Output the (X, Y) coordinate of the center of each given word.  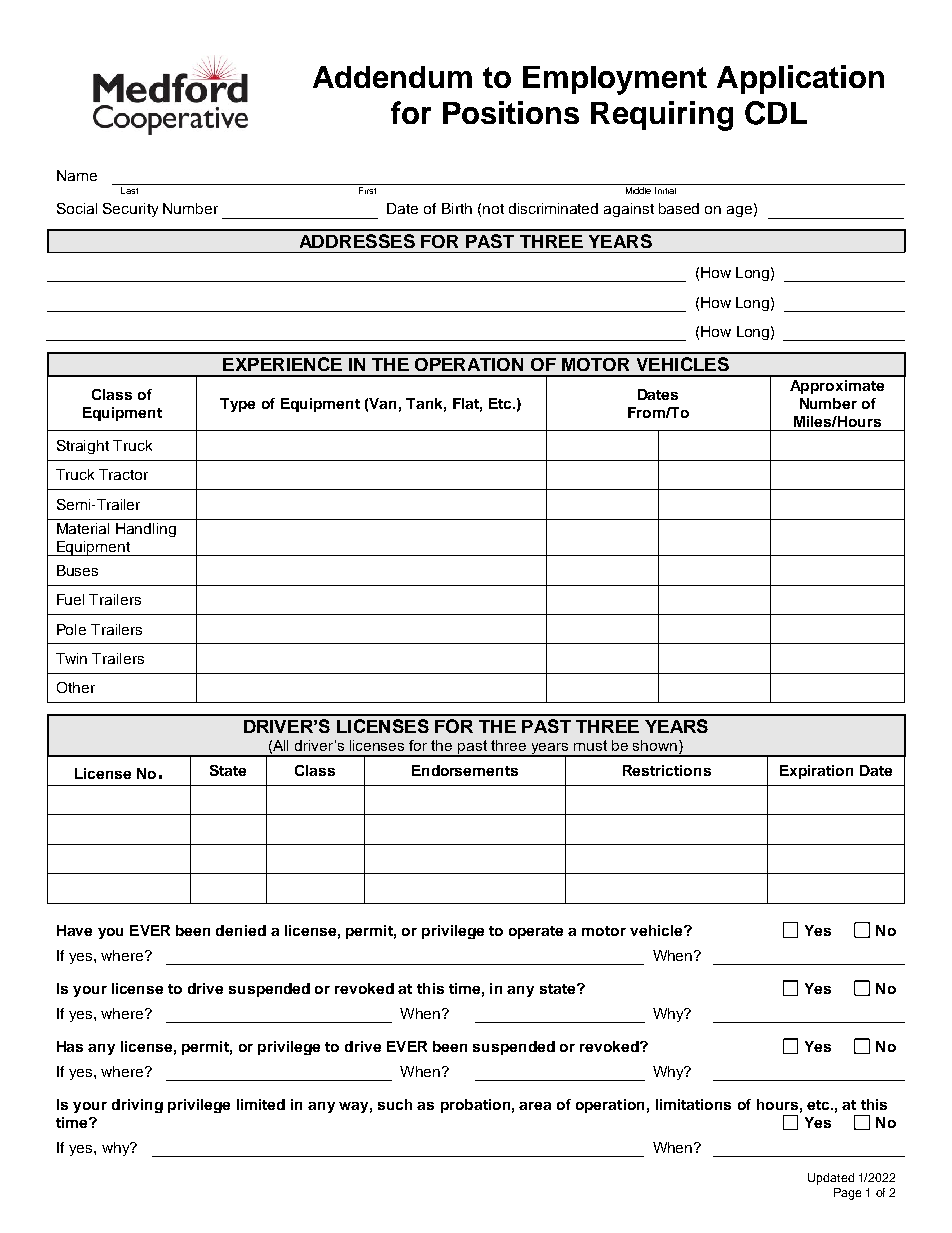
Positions (511, 112)
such (395, 1104)
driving (137, 1106)
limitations (693, 1104)
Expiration (816, 772)
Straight (83, 447)
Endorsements (465, 770)
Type (237, 405)
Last (129, 190)
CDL (776, 113)
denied (241, 930)
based (679, 208)
